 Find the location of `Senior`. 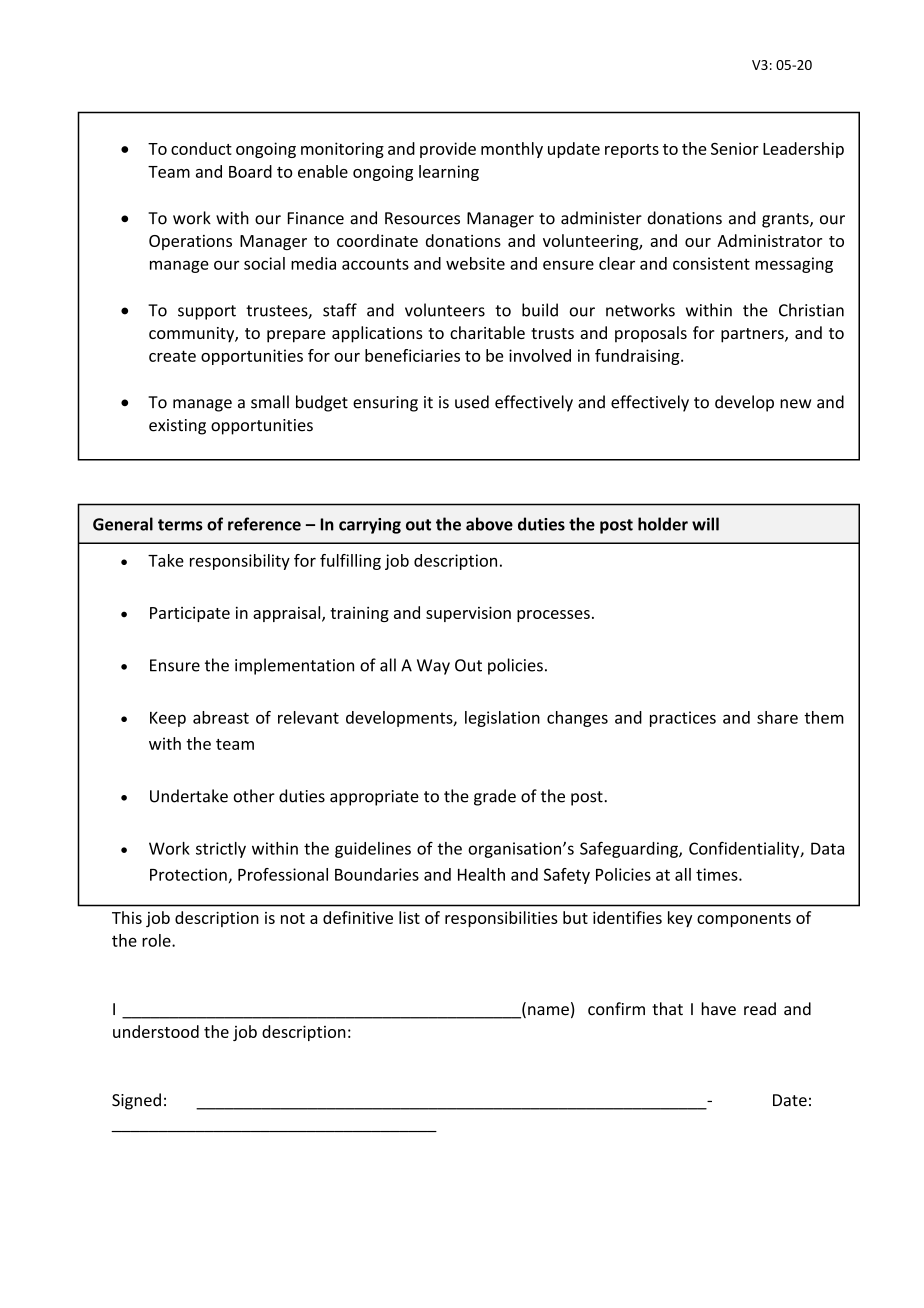

Senior is located at coordinates (735, 148).
